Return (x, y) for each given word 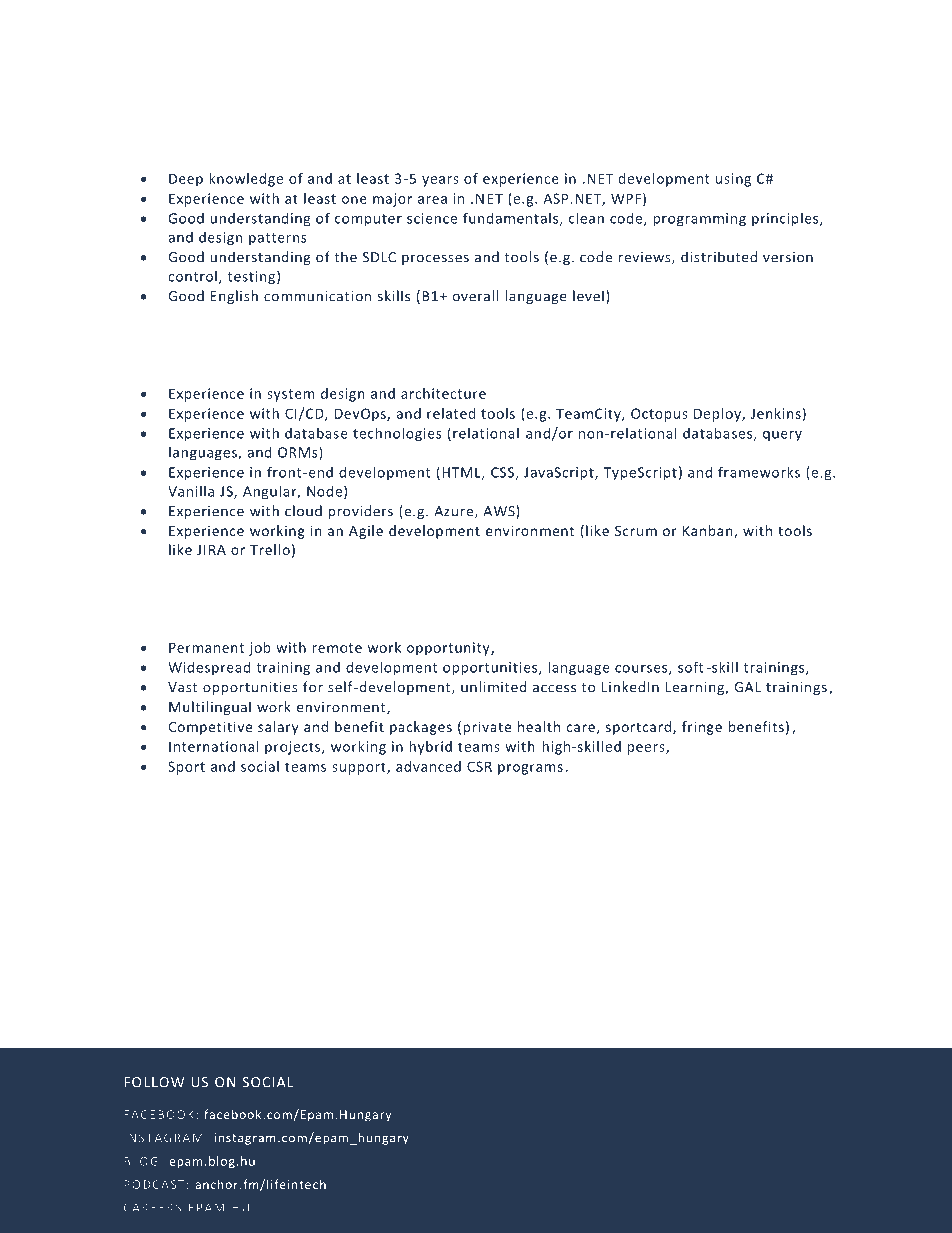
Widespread (209, 668)
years (440, 181)
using (733, 180)
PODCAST (154, 1184)
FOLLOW (154, 1082)
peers (647, 749)
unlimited (494, 687)
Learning (696, 688)
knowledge (246, 180)
